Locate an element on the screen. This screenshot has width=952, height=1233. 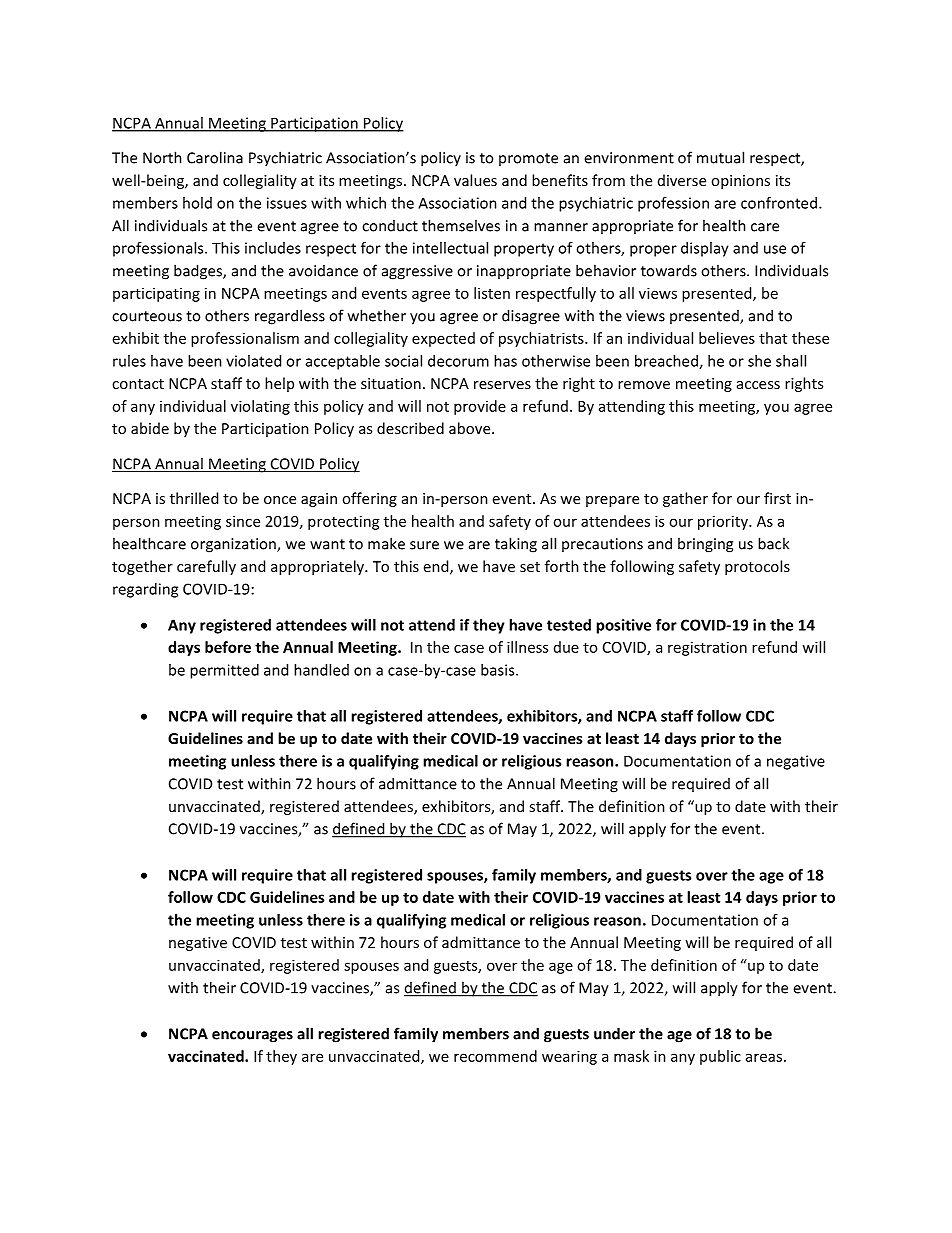
encourages is located at coordinates (252, 1037).
